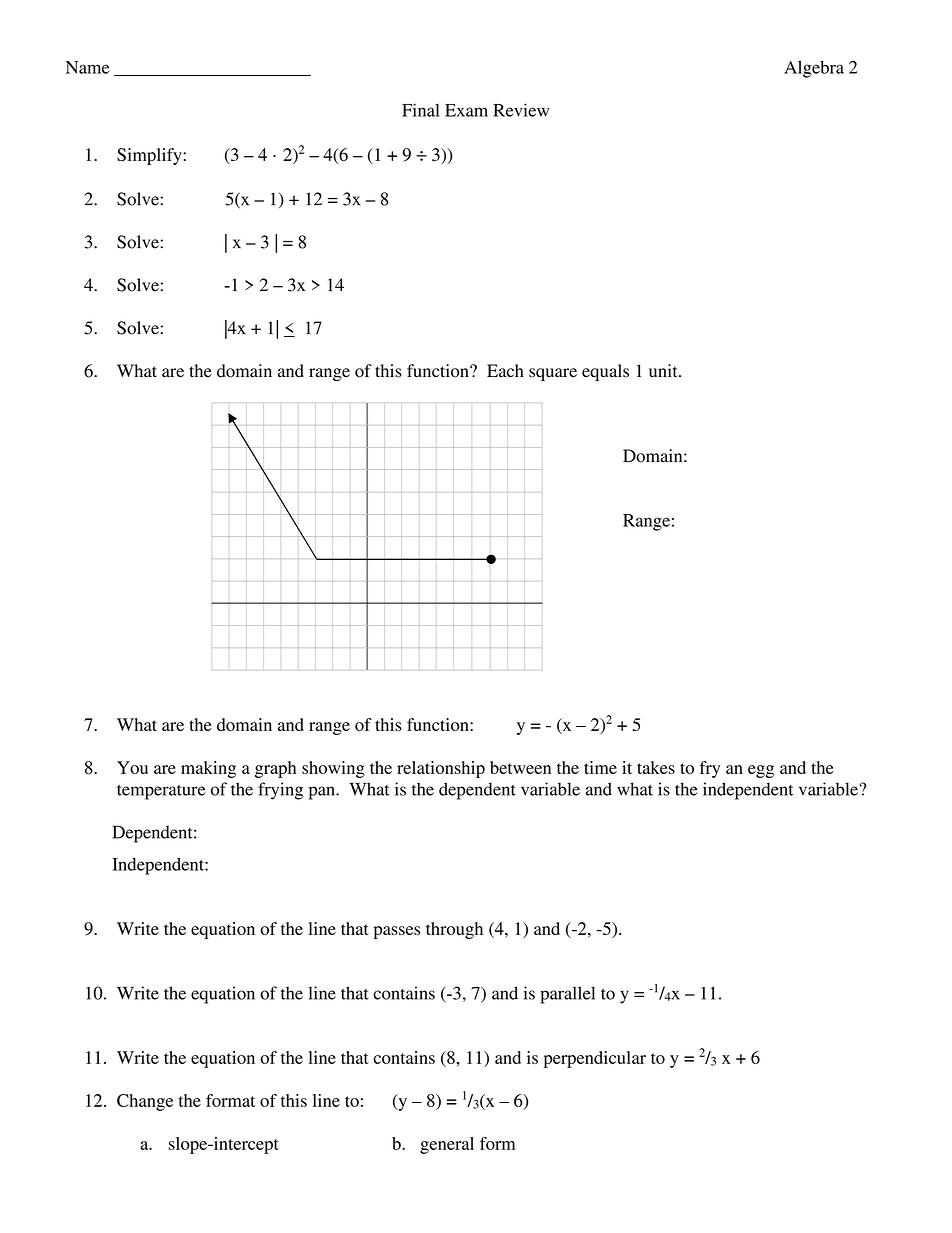  I want to click on Review, so click(521, 110).
